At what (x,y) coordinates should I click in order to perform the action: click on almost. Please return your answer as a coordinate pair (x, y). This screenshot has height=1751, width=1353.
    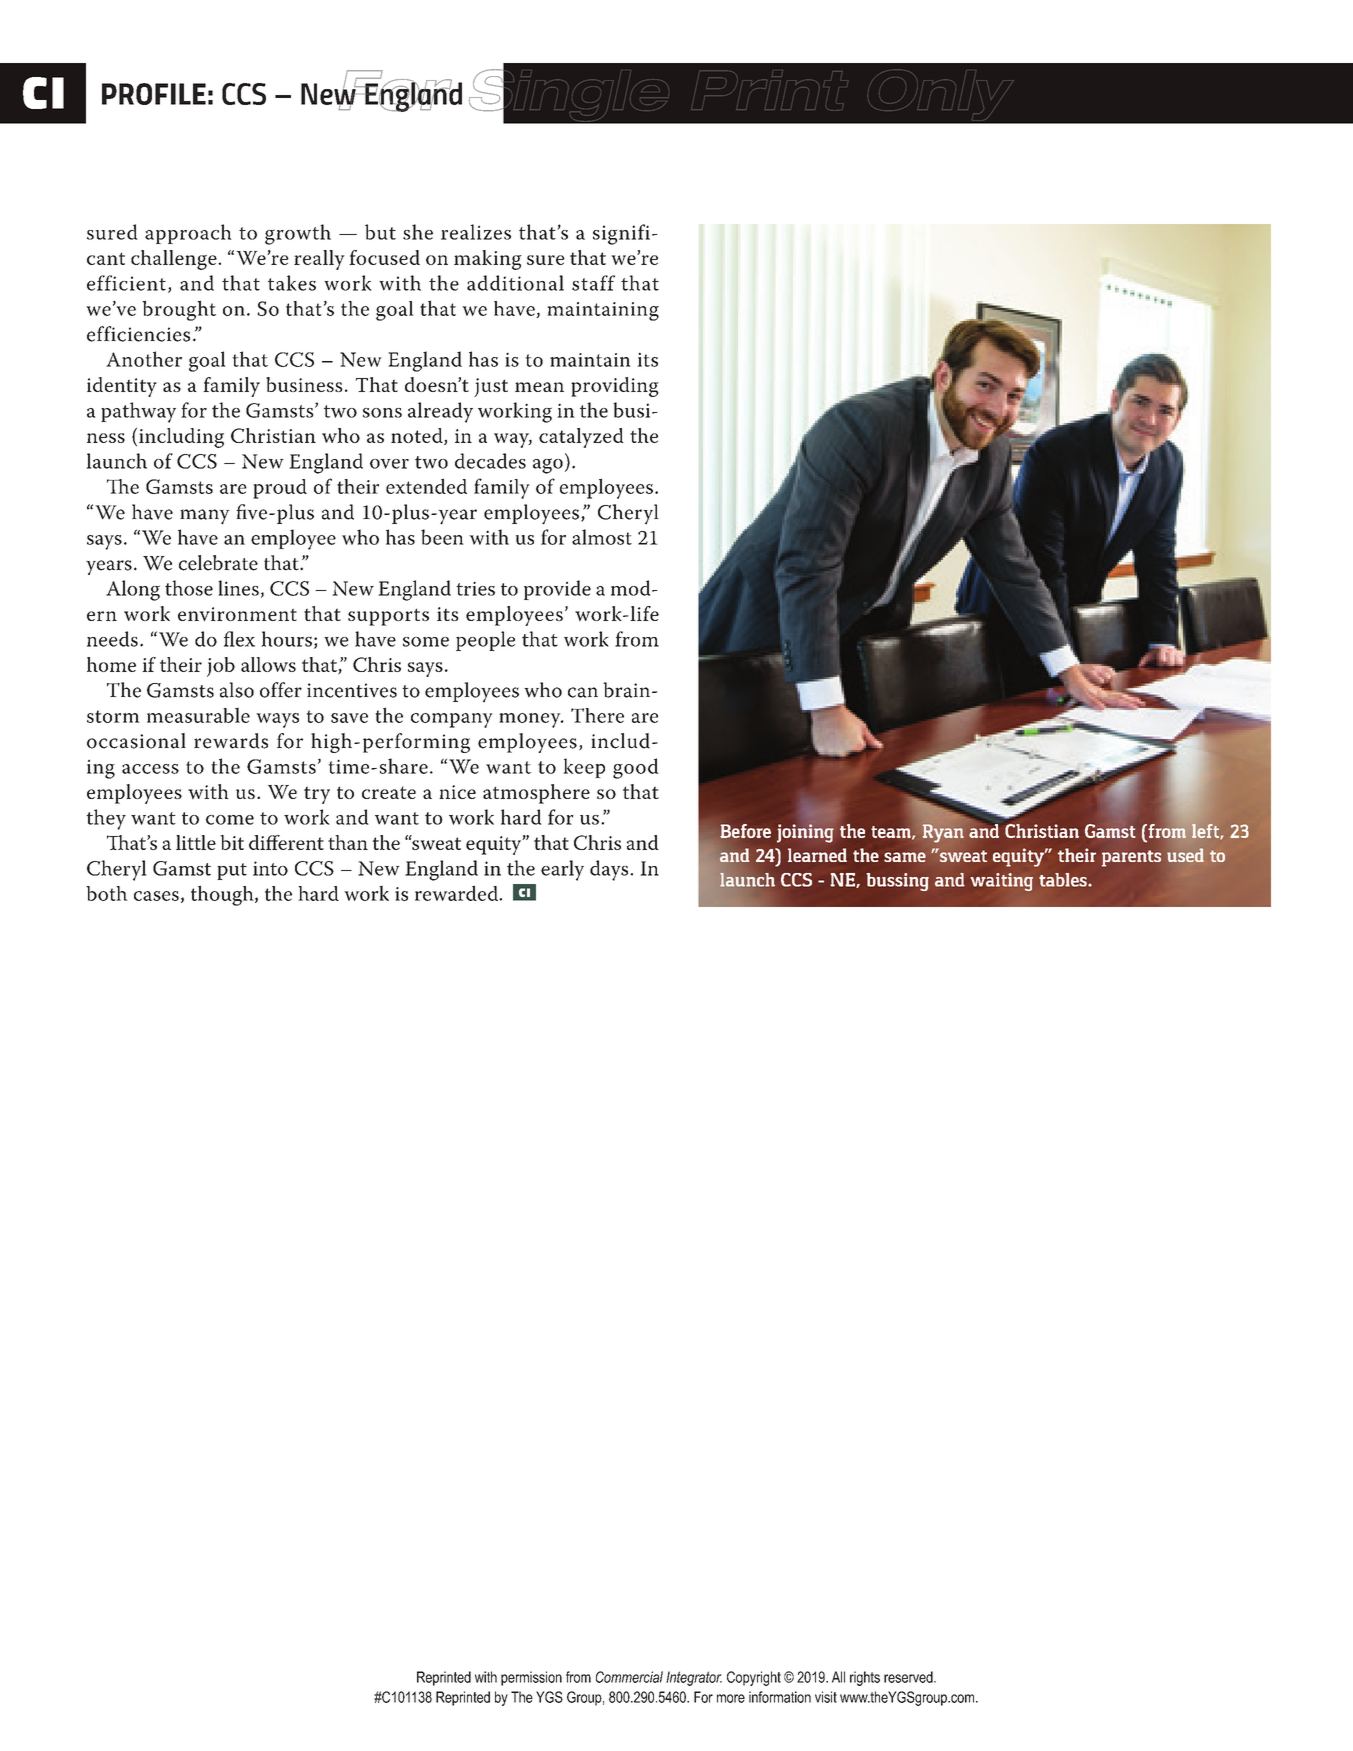
    Looking at the image, I should click on (602, 537).
